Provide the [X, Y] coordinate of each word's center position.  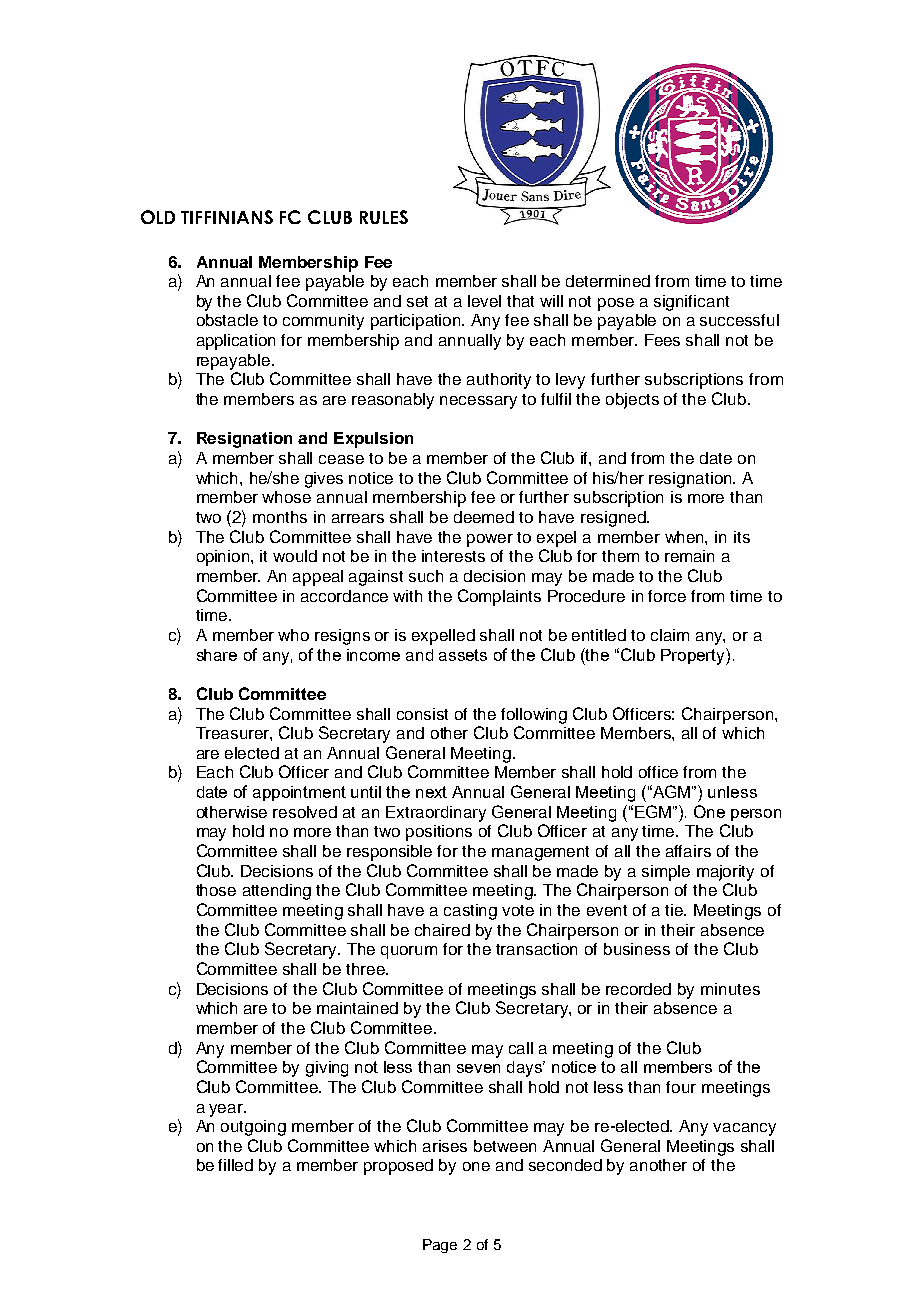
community [323, 322]
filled [235, 1165]
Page [440, 1246]
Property [694, 656]
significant [691, 303]
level [484, 301]
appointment [299, 793]
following [534, 716]
